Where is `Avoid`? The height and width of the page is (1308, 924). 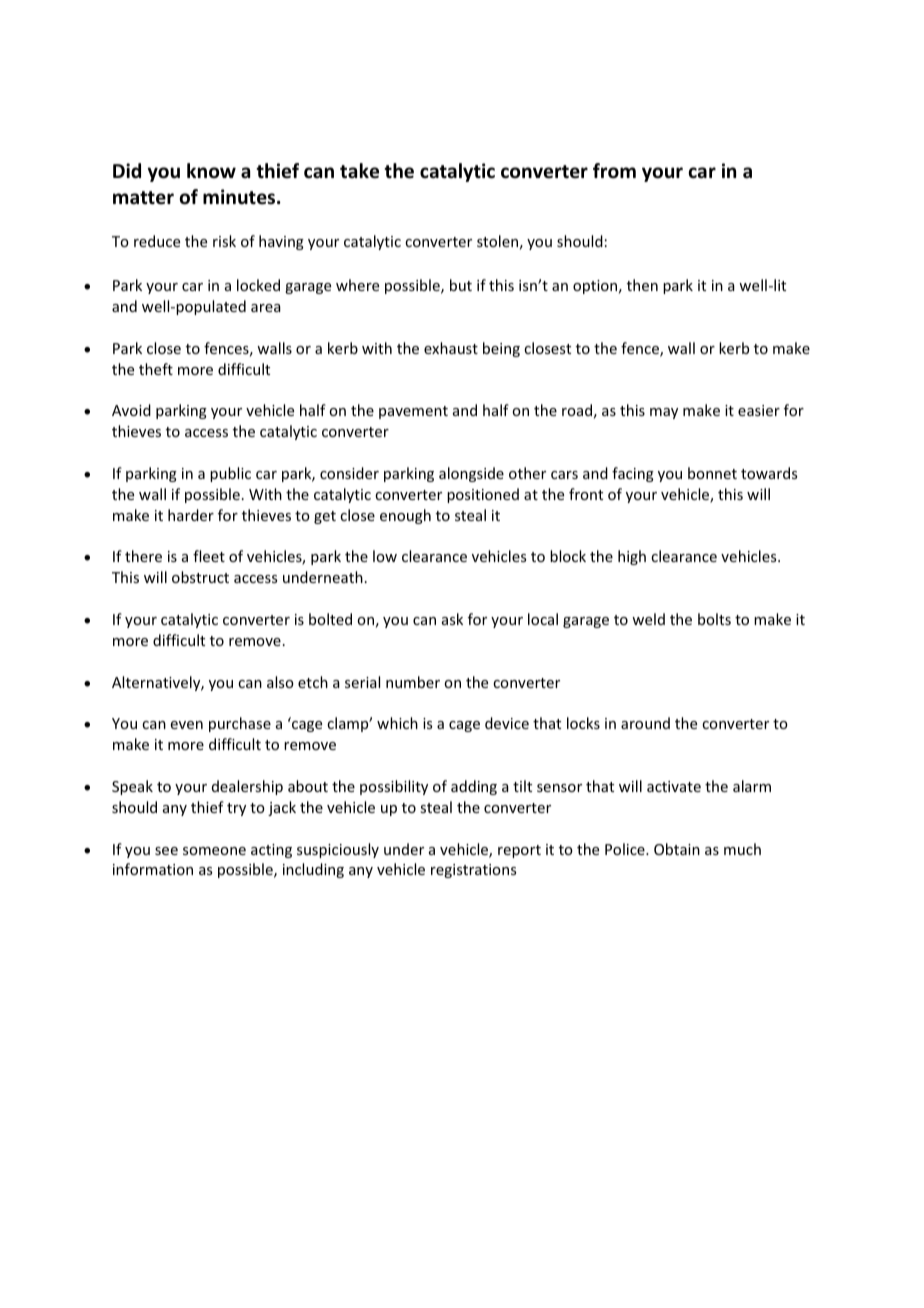 Avoid is located at coordinates (131, 410).
